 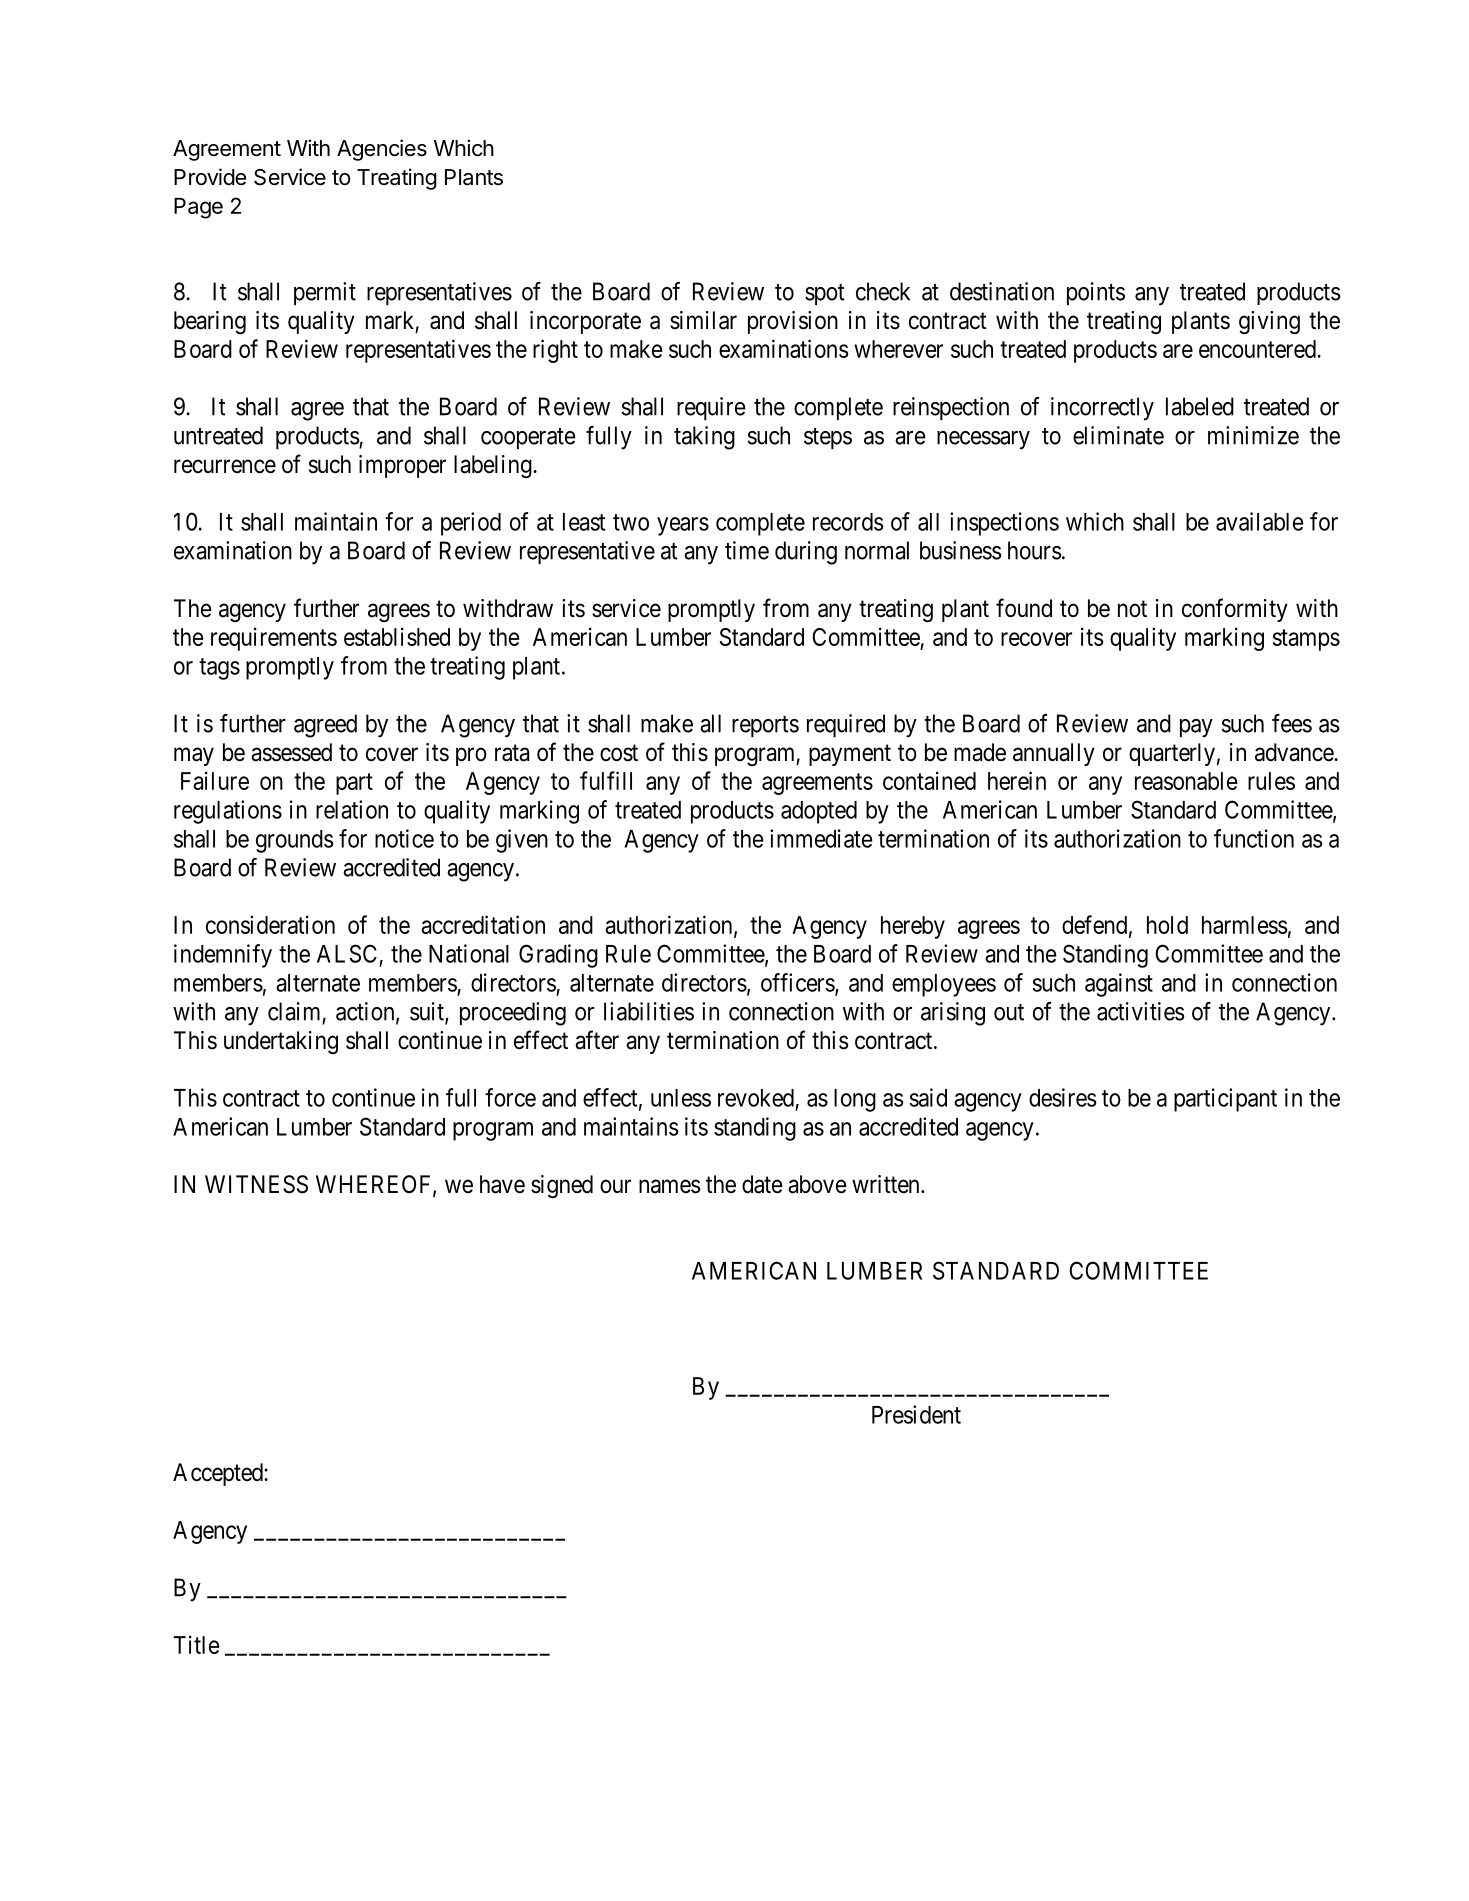 What do you see at coordinates (756, 1098) in the document?
I see `revoked` at bounding box center [756, 1098].
